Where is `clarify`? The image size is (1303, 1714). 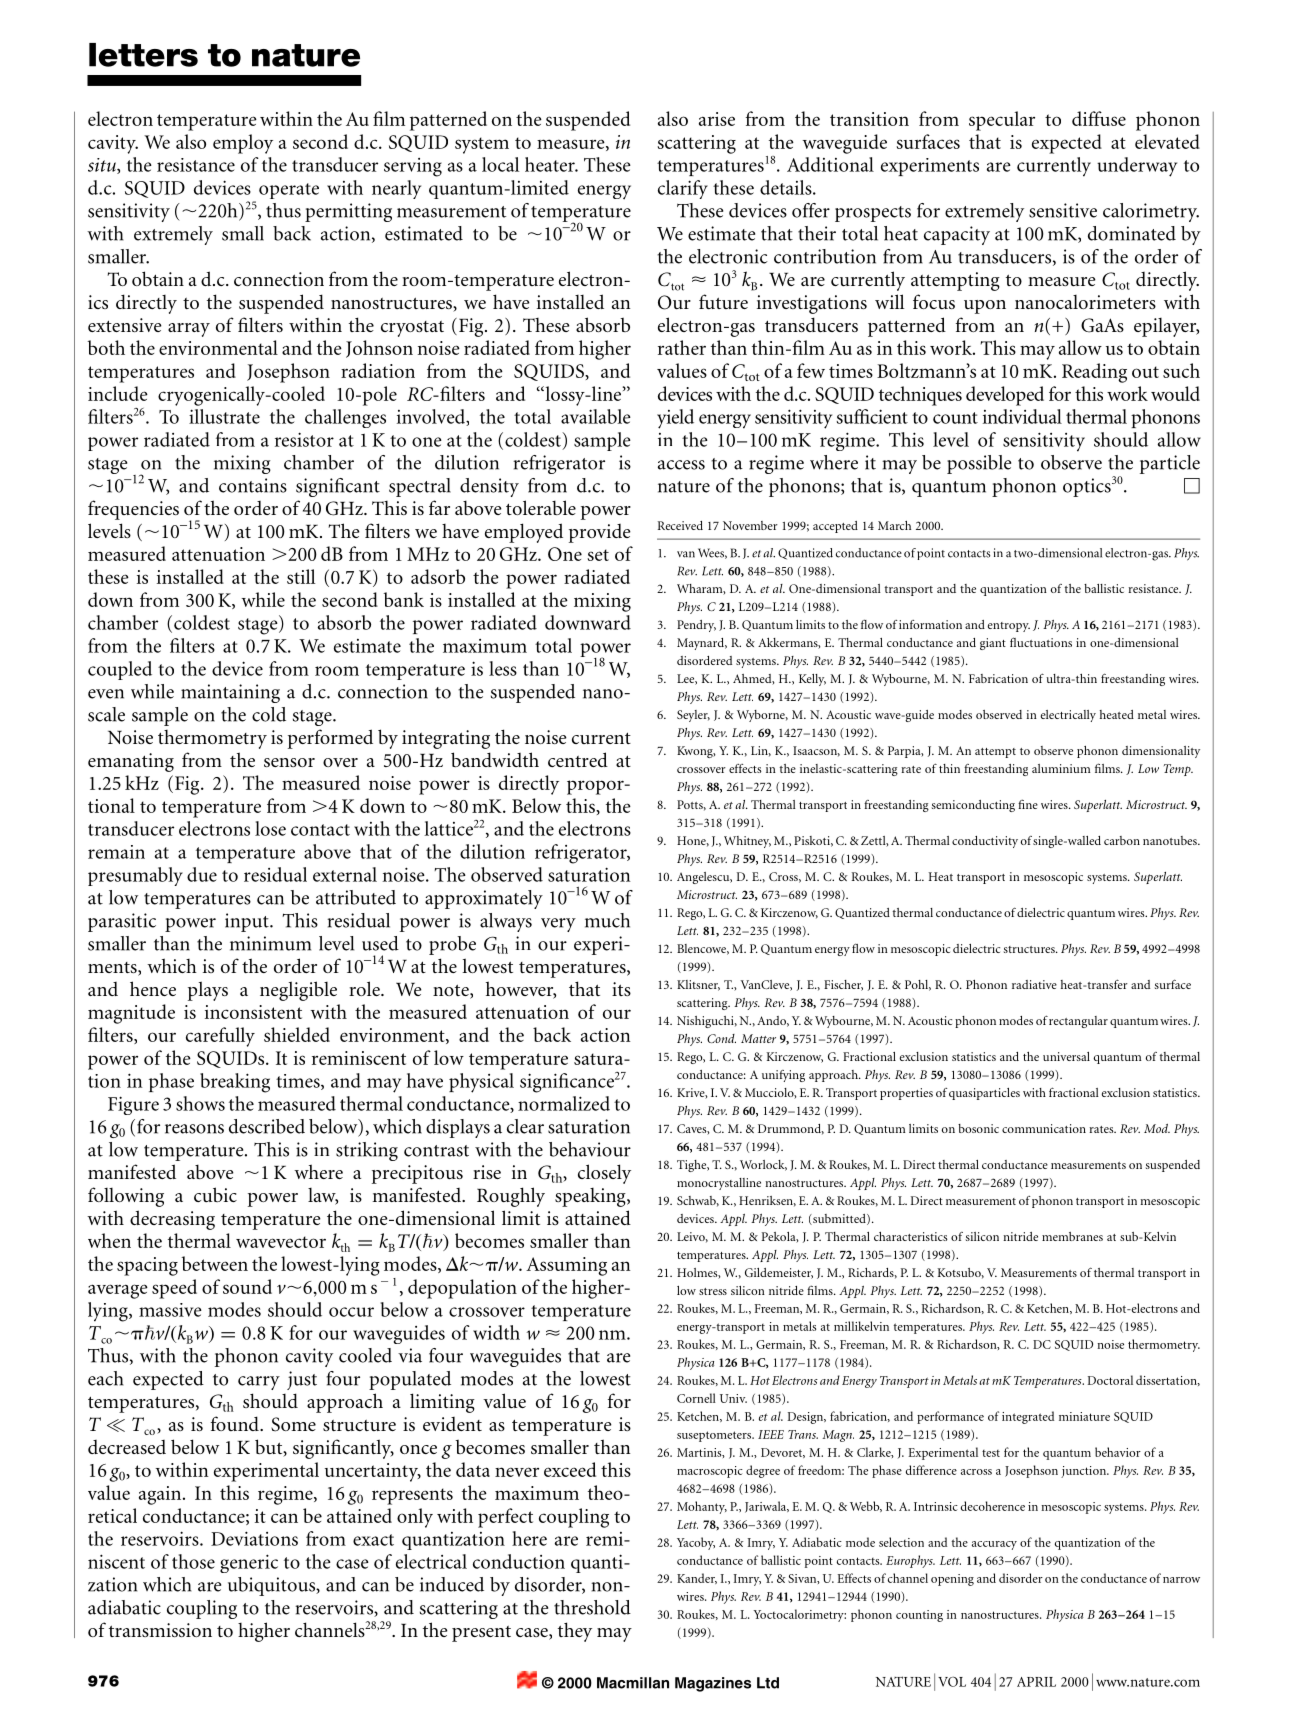 clarify is located at coordinates (683, 189).
